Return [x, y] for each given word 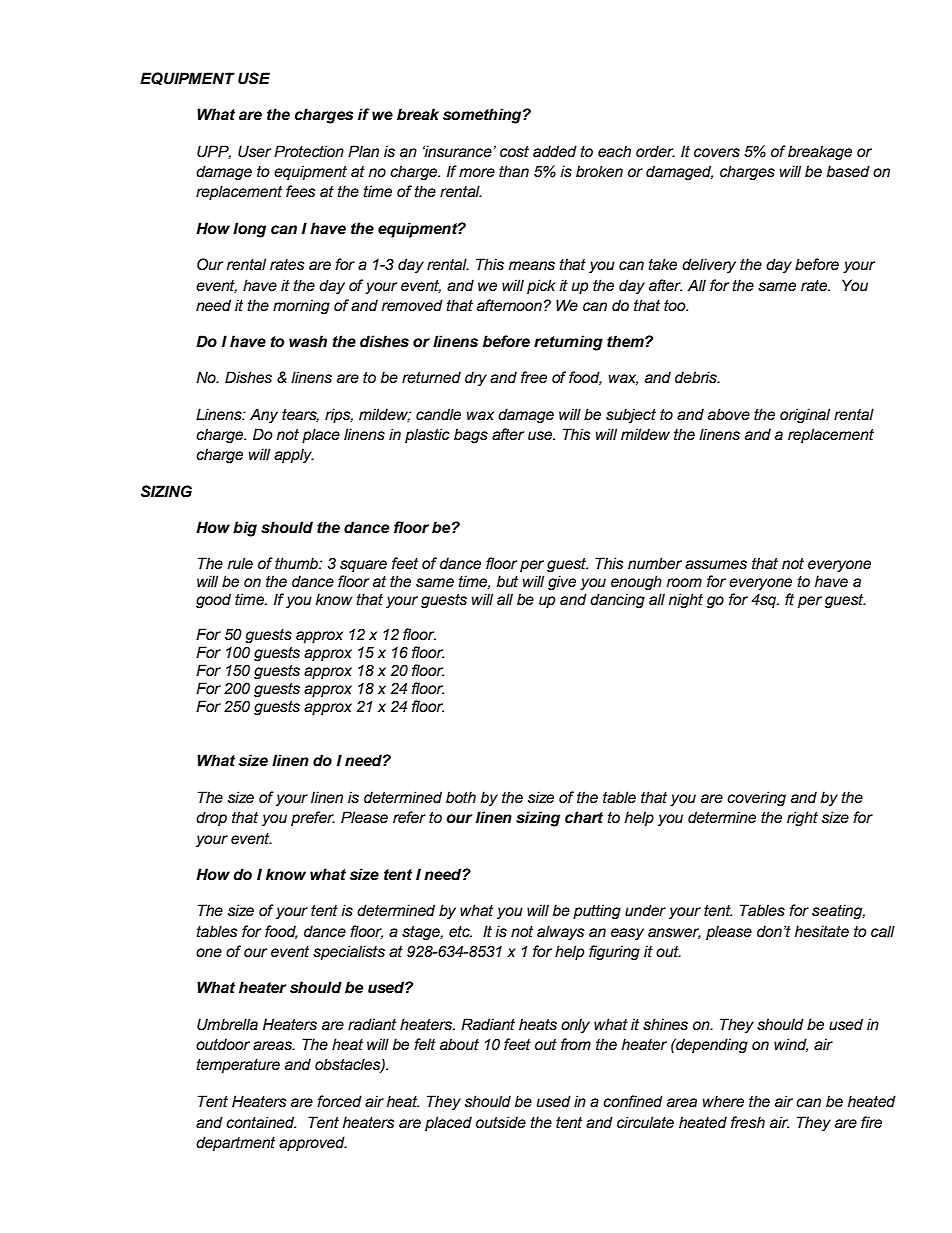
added [555, 151]
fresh [748, 1122]
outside [501, 1122]
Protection [309, 151]
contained [261, 1122]
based [848, 171]
